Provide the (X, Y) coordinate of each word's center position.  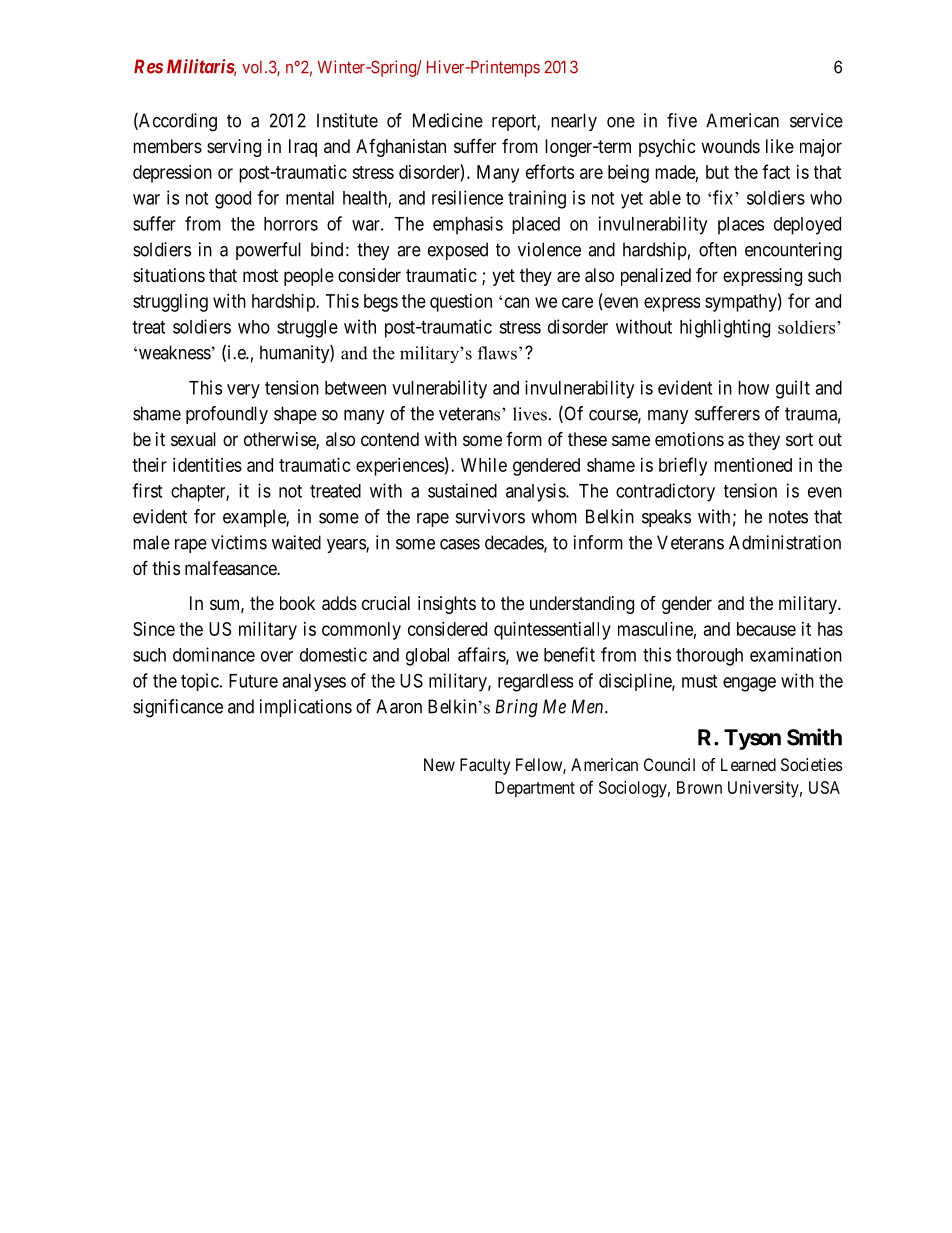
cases (460, 544)
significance (178, 708)
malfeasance (231, 568)
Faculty (485, 766)
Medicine (448, 120)
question (461, 303)
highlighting (725, 328)
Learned (748, 764)
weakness (173, 352)
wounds (730, 146)
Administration (785, 542)
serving (234, 148)
